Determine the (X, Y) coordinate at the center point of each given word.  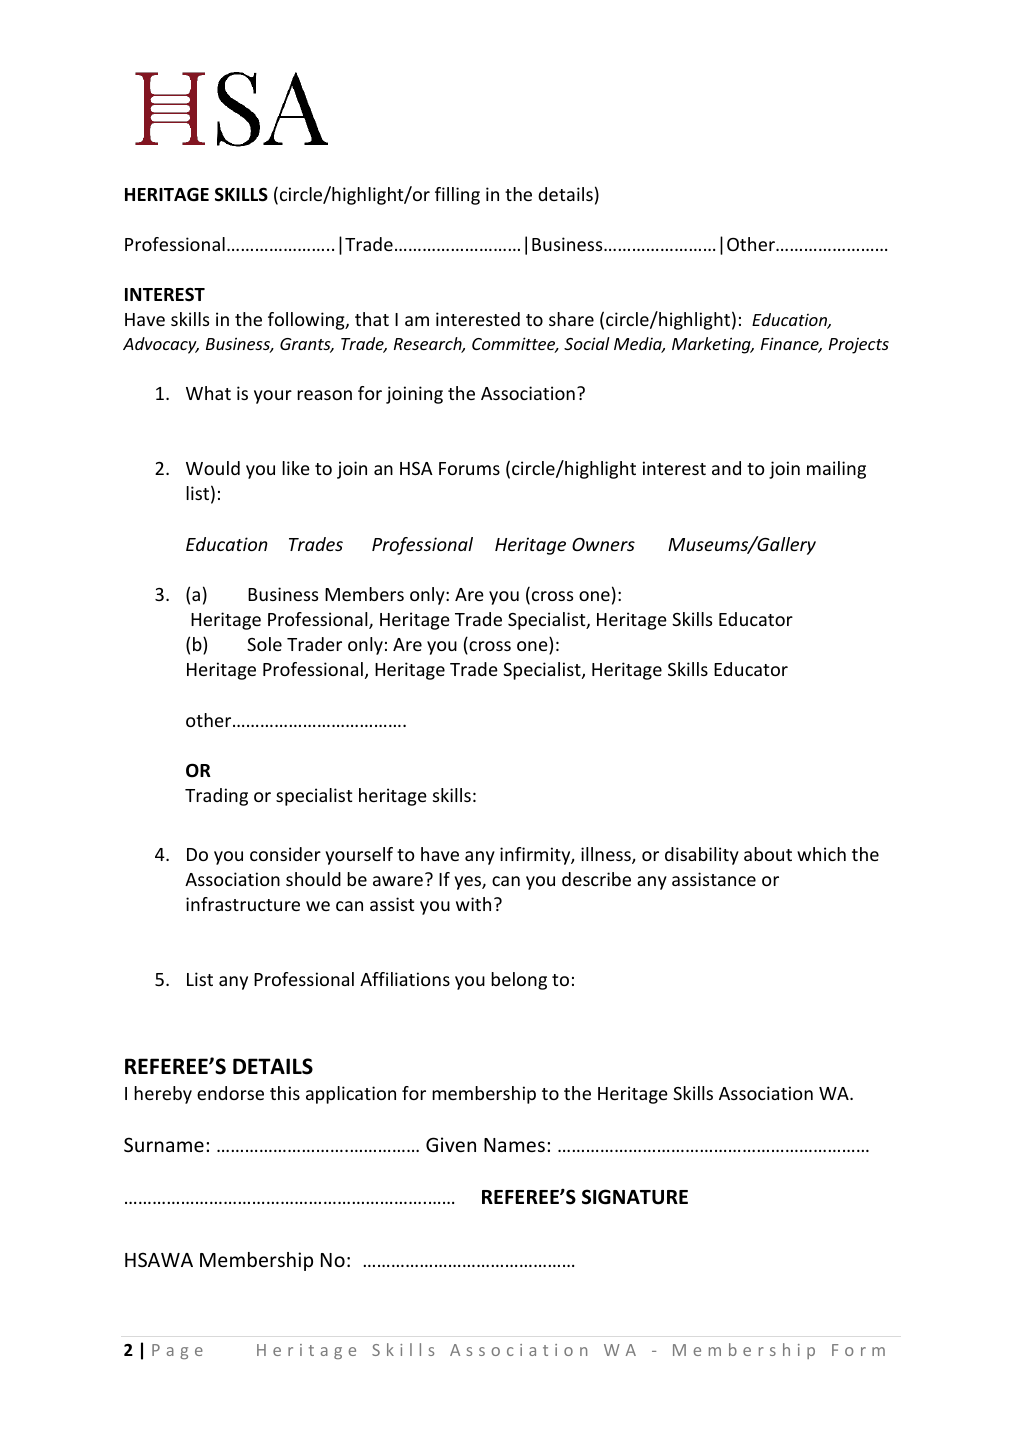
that (372, 319)
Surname (164, 1144)
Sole (264, 644)
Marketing (712, 345)
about (768, 854)
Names (514, 1145)
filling (457, 196)
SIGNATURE (635, 1197)
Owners (603, 544)
